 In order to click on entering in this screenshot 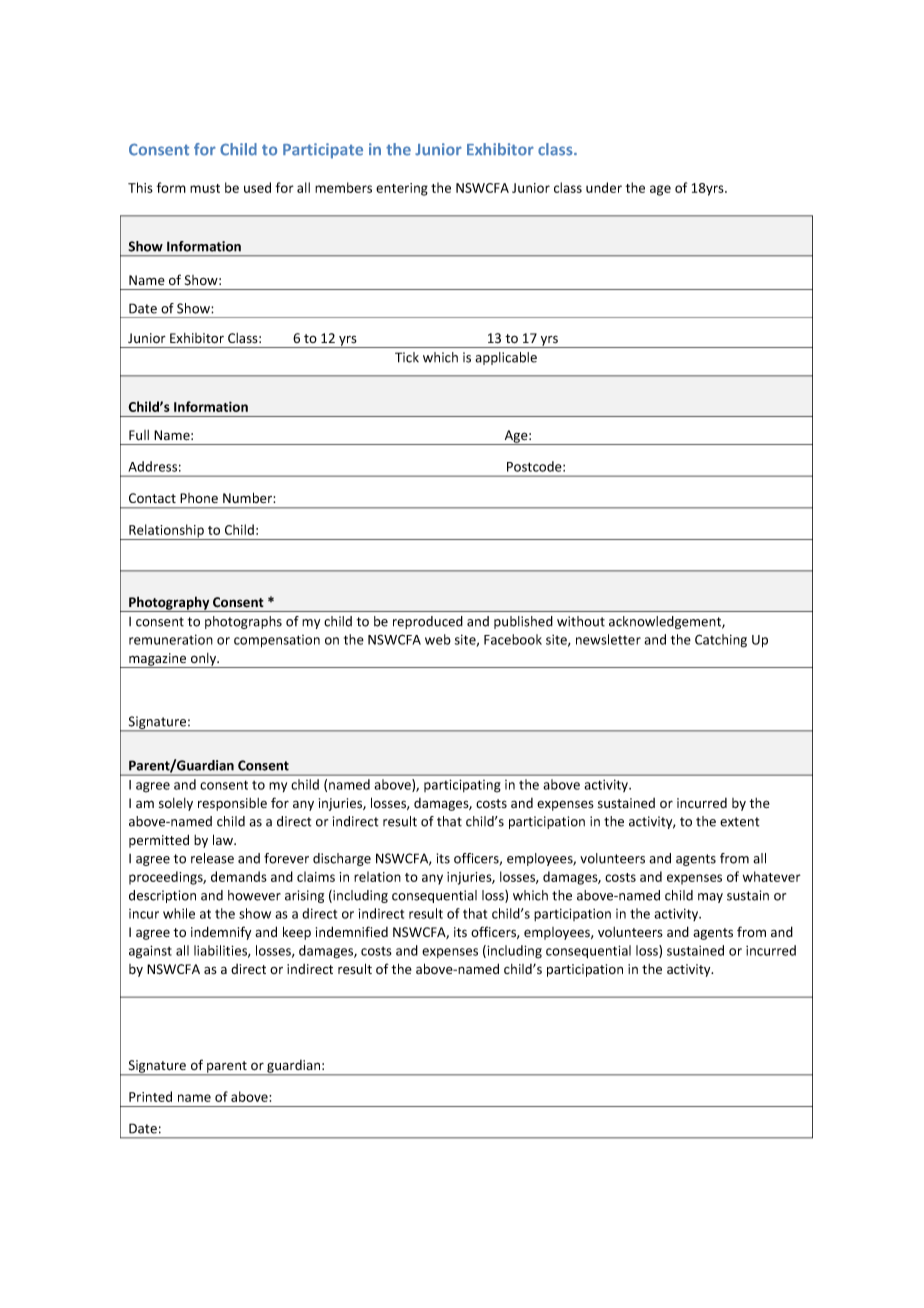, I will do `click(402, 189)`.
